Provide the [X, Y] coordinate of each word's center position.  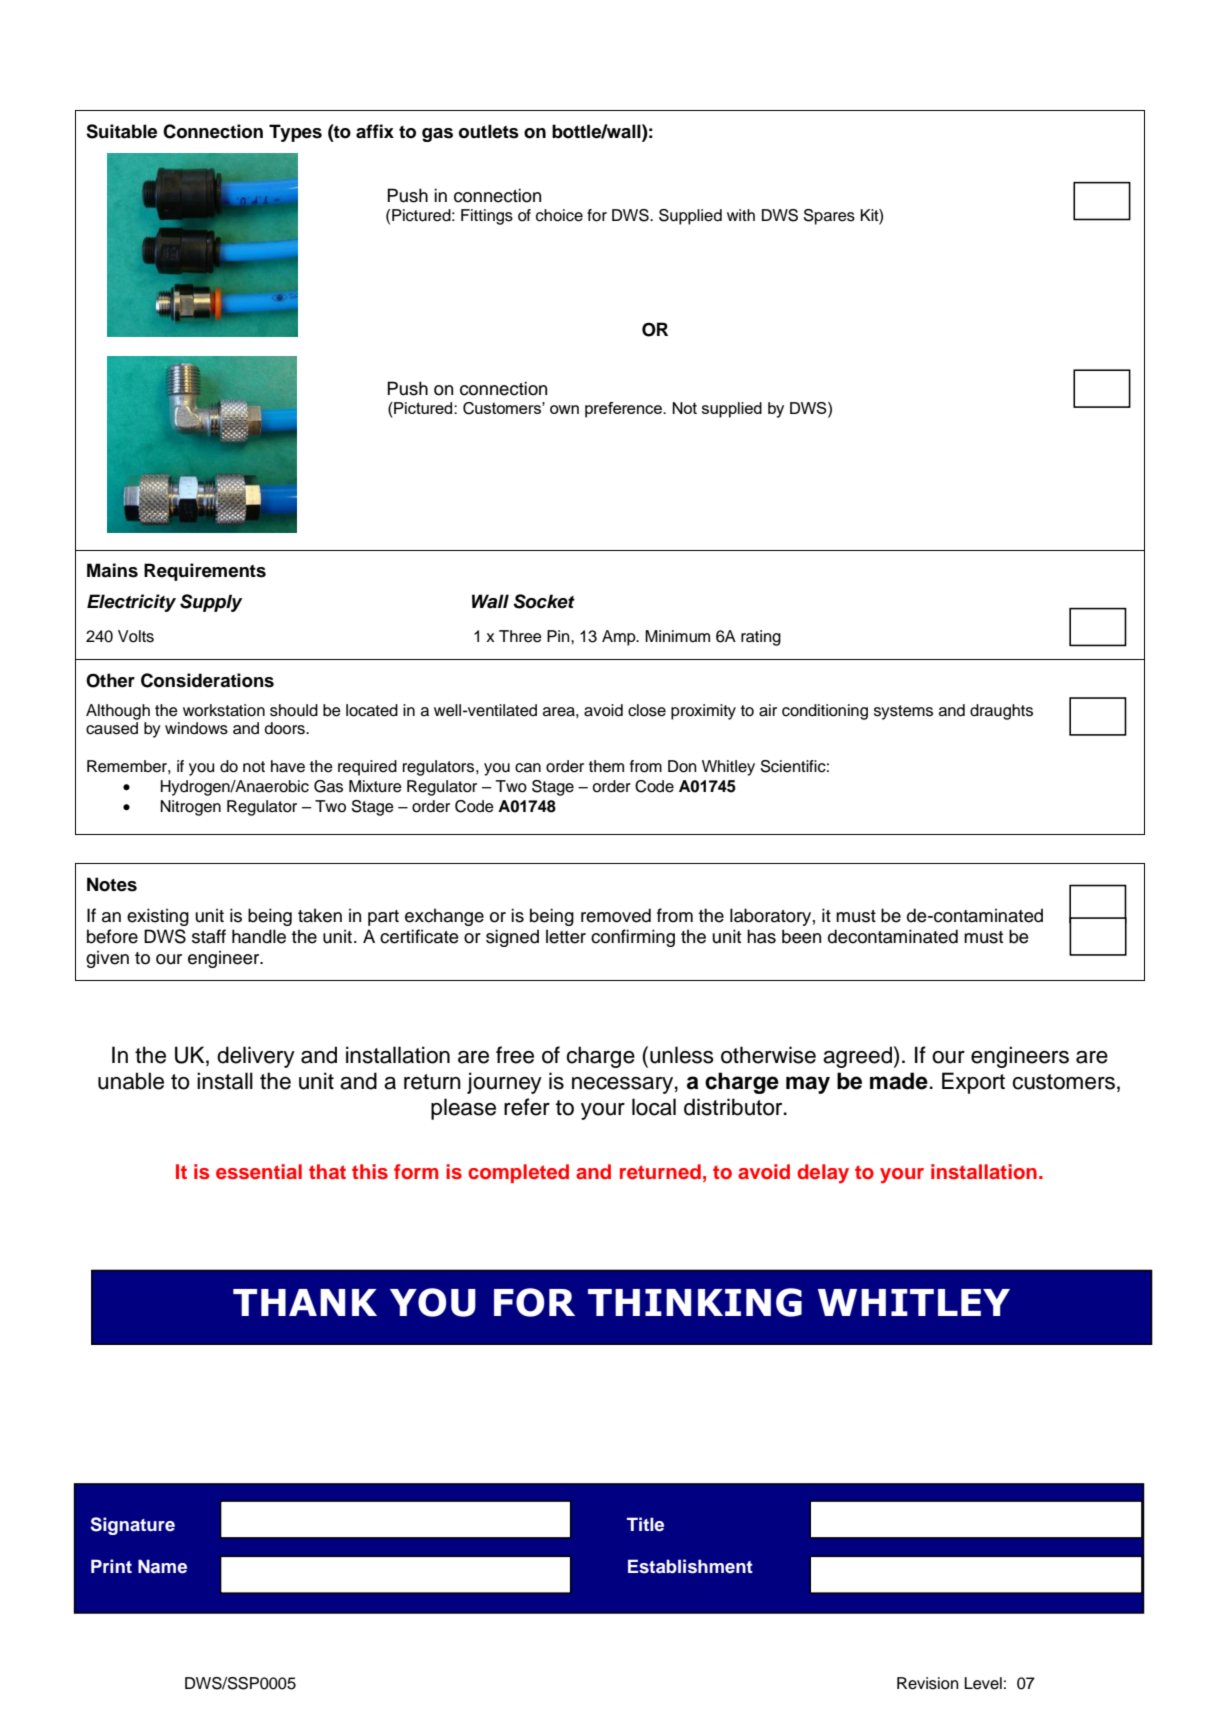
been [801, 936]
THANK [305, 1302]
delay [823, 1174]
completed [518, 1173]
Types [295, 133]
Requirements [205, 572]
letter [566, 936]
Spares [829, 217]
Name [162, 1566]
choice [559, 215]
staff [209, 936]
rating [761, 638]
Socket [544, 601]
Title [645, 1524]
